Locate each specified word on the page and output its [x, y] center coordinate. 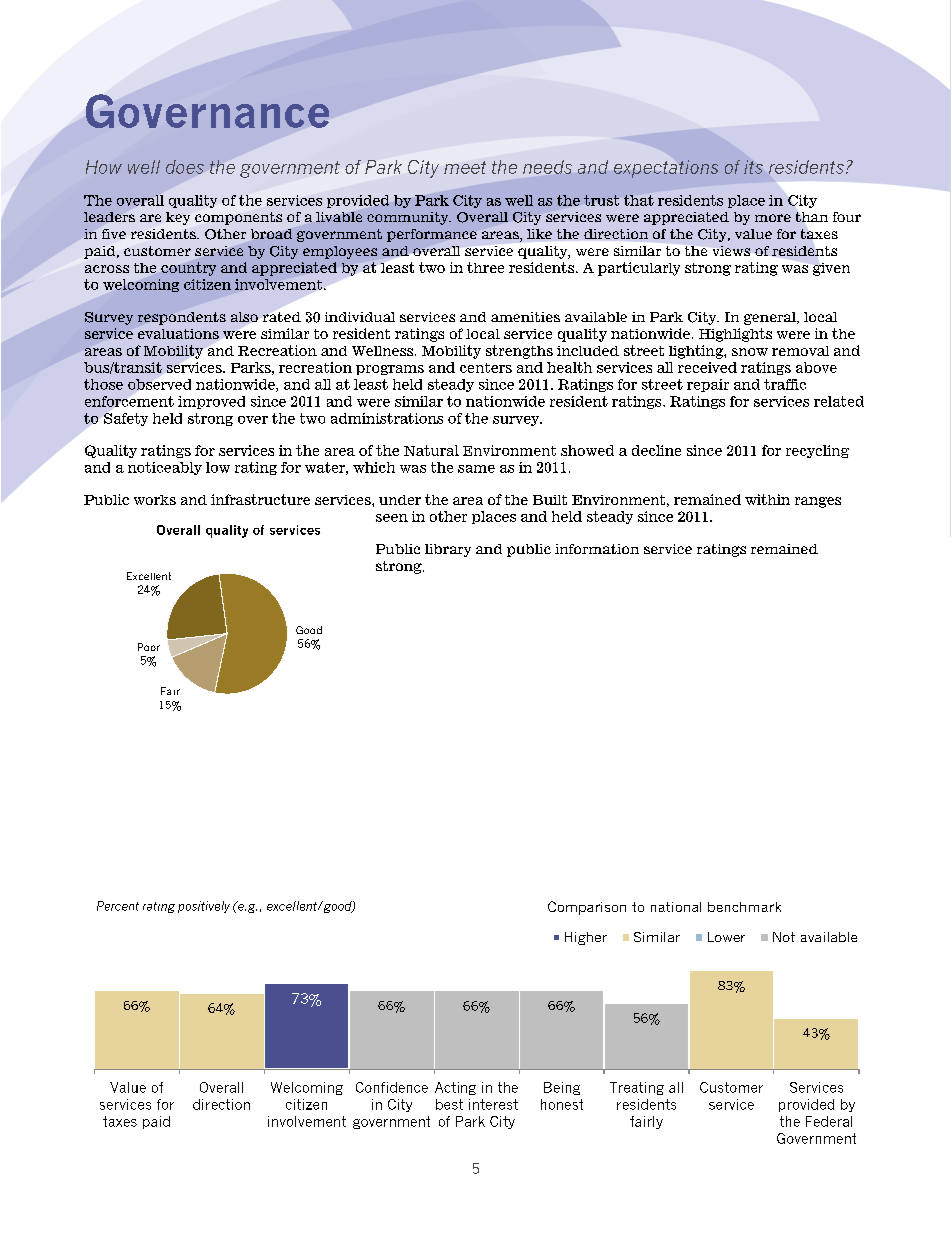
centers [486, 368]
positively [204, 907]
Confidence [392, 1087]
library [448, 550]
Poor [149, 647]
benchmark [744, 907]
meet [465, 167]
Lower [726, 937]
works [155, 500]
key [178, 218]
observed [159, 384]
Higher [586, 938]
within [767, 499]
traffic [785, 384]
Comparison [587, 908]
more [773, 218]
